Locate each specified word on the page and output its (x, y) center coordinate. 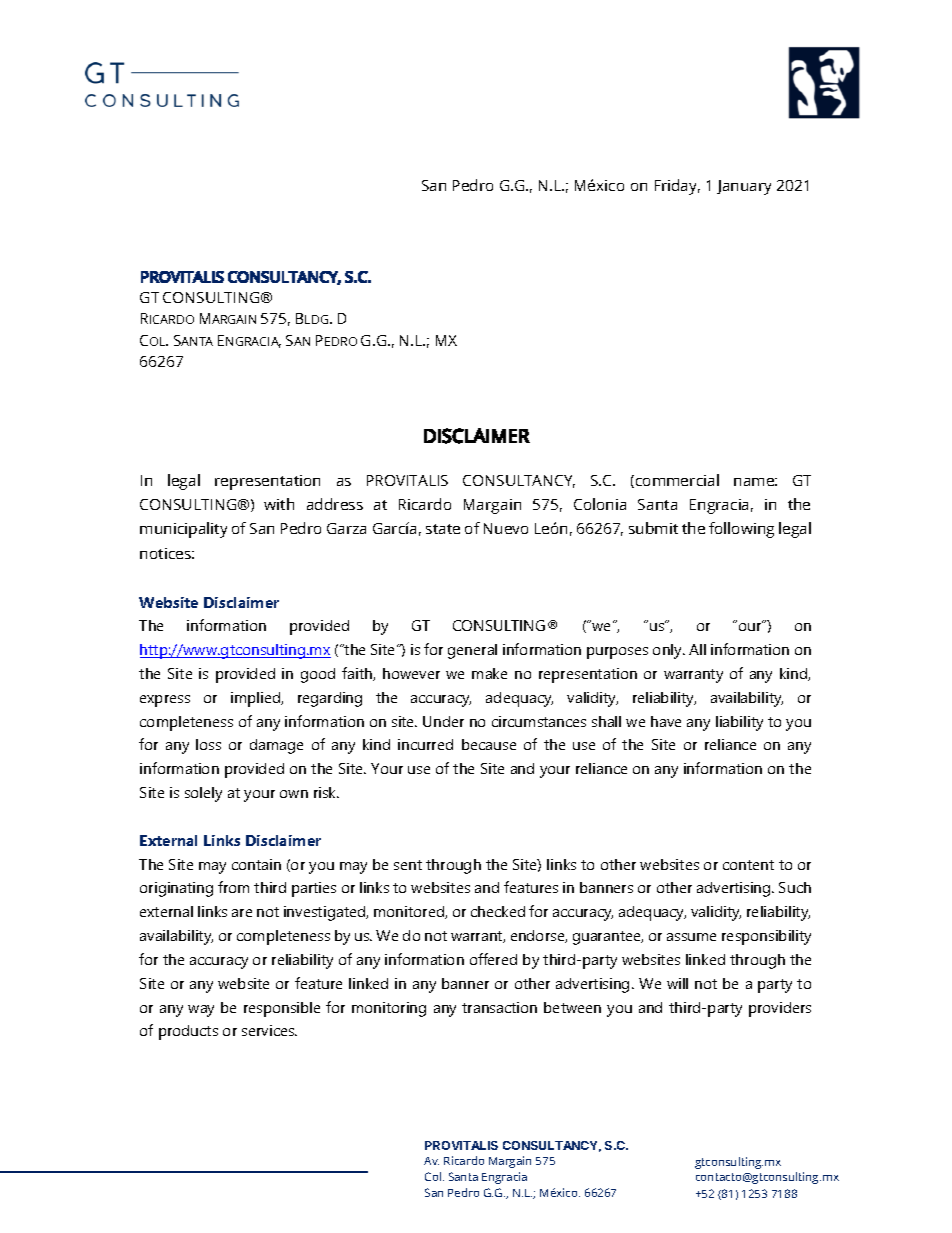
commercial (677, 480)
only (669, 651)
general (472, 651)
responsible (282, 1009)
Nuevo (506, 528)
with (279, 504)
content (748, 865)
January (744, 187)
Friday (677, 187)
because (489, 744)
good (318, 675)
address (335, 504)
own (294, 794)
